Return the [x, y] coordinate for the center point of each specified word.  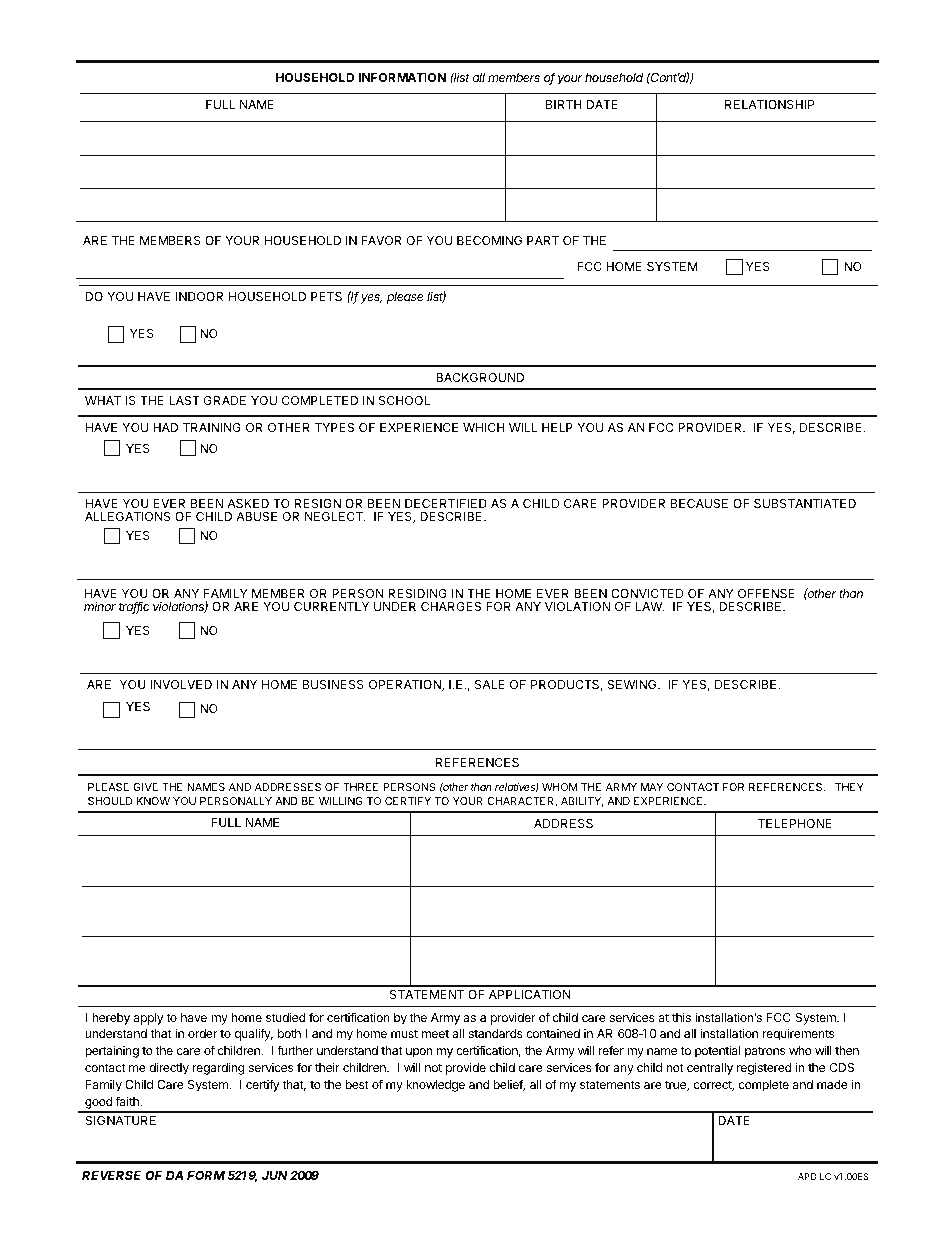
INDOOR [199, 296]
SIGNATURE [120, 1120]
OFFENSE [766, 593]
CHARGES [451, 606]
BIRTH [564, 104]
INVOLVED [181, 684]
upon [419, 1053]
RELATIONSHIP [770, 104]
